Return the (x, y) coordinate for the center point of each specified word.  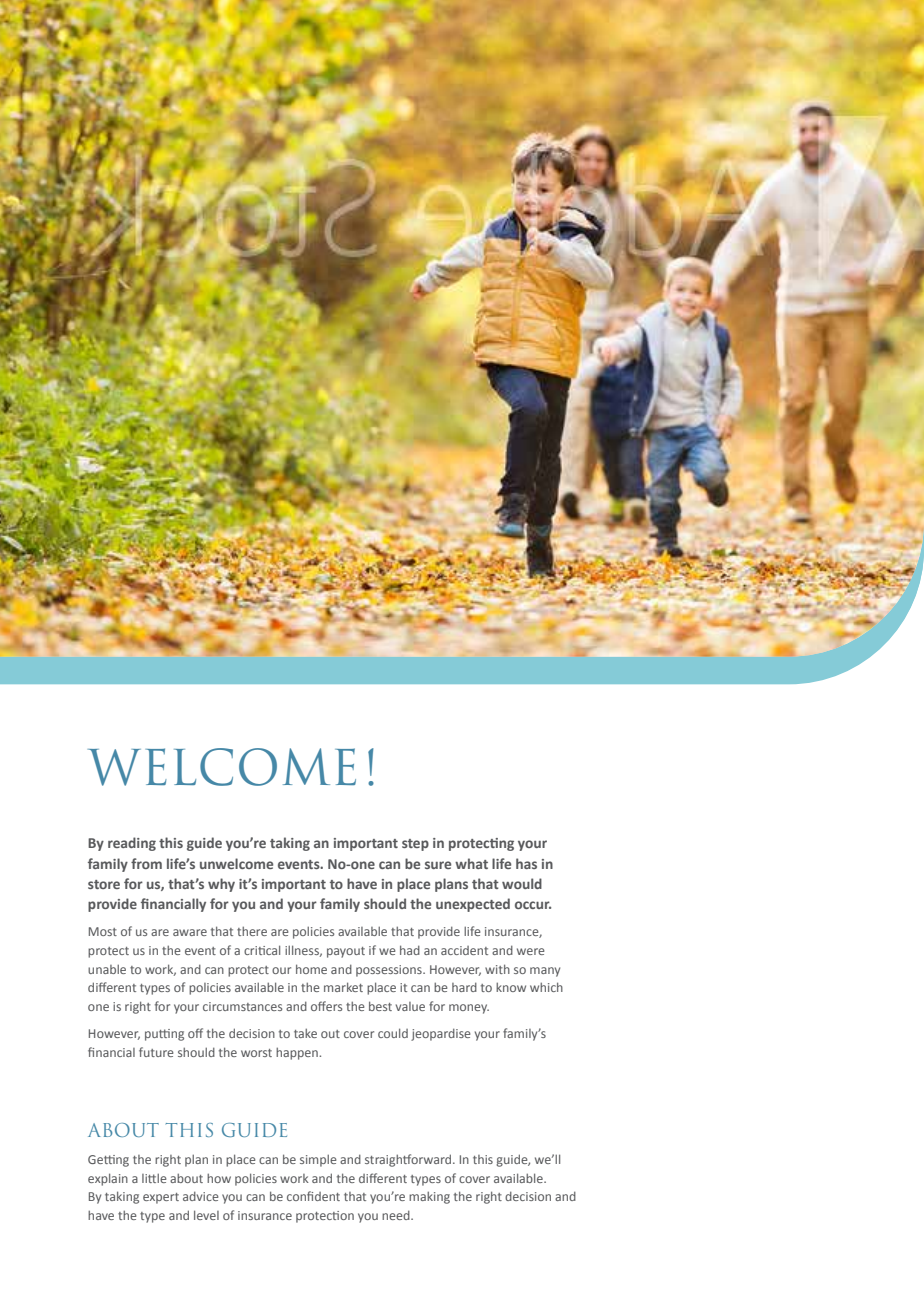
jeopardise (441, 1034)
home (311, 969)
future (156, 1052)
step (415, 845)
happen (298, 1053)
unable (107, 969)
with (497, 969)
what (471, 863)
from (146, 863)
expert (161, 1198)
